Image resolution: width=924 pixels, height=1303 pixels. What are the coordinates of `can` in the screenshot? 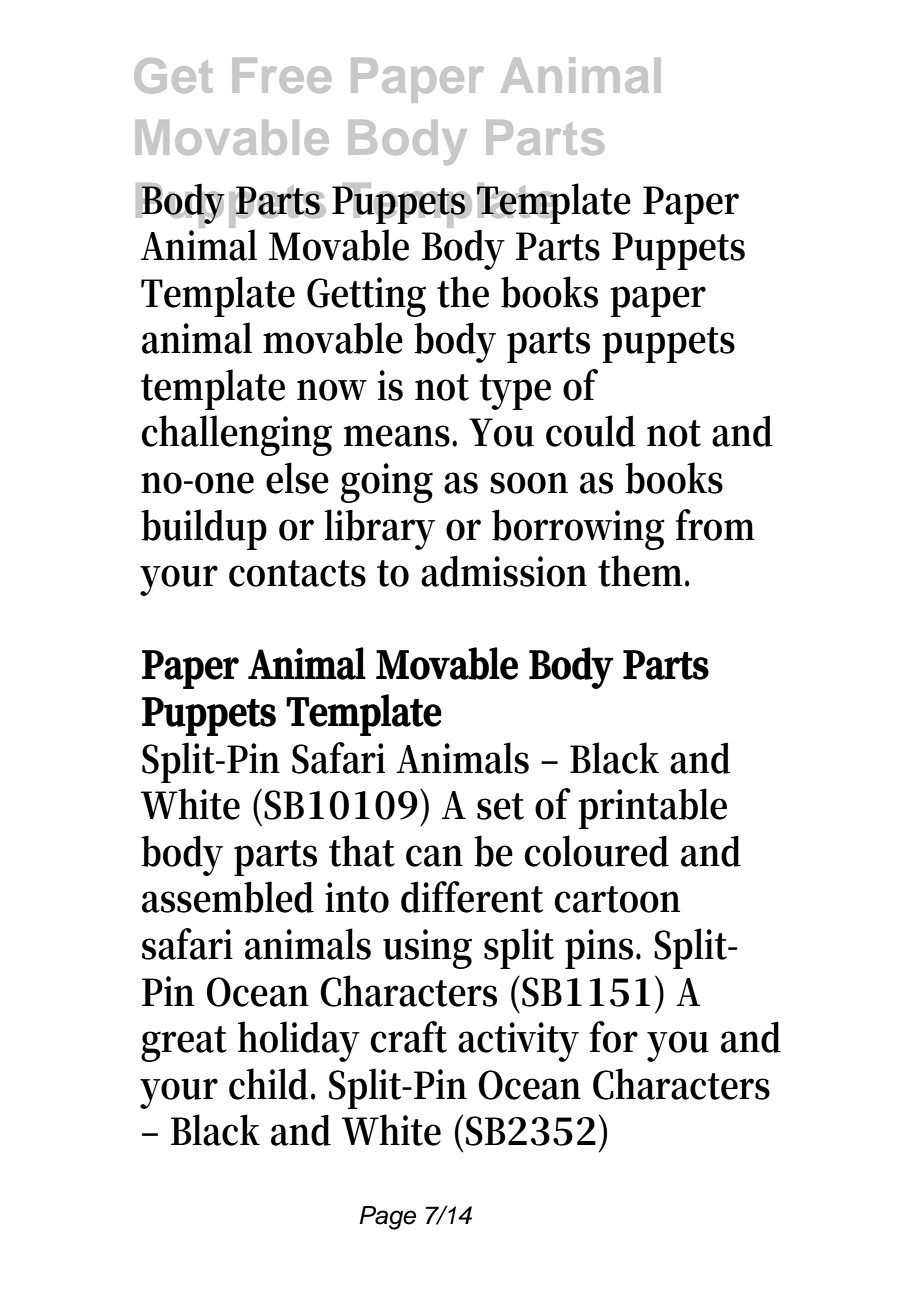 It's located at (434, 856).
